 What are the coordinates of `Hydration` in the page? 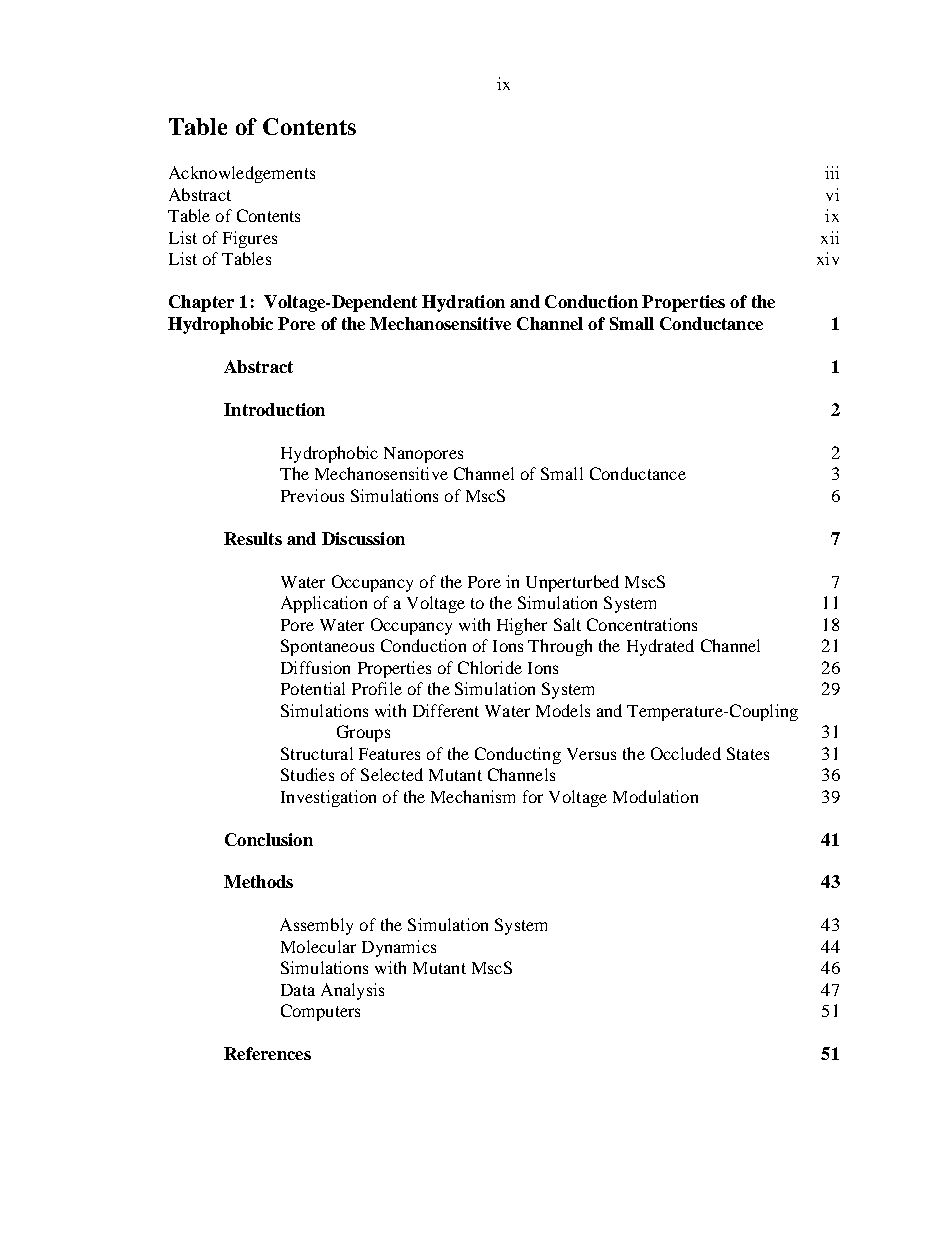 It's located at (463, 303).
